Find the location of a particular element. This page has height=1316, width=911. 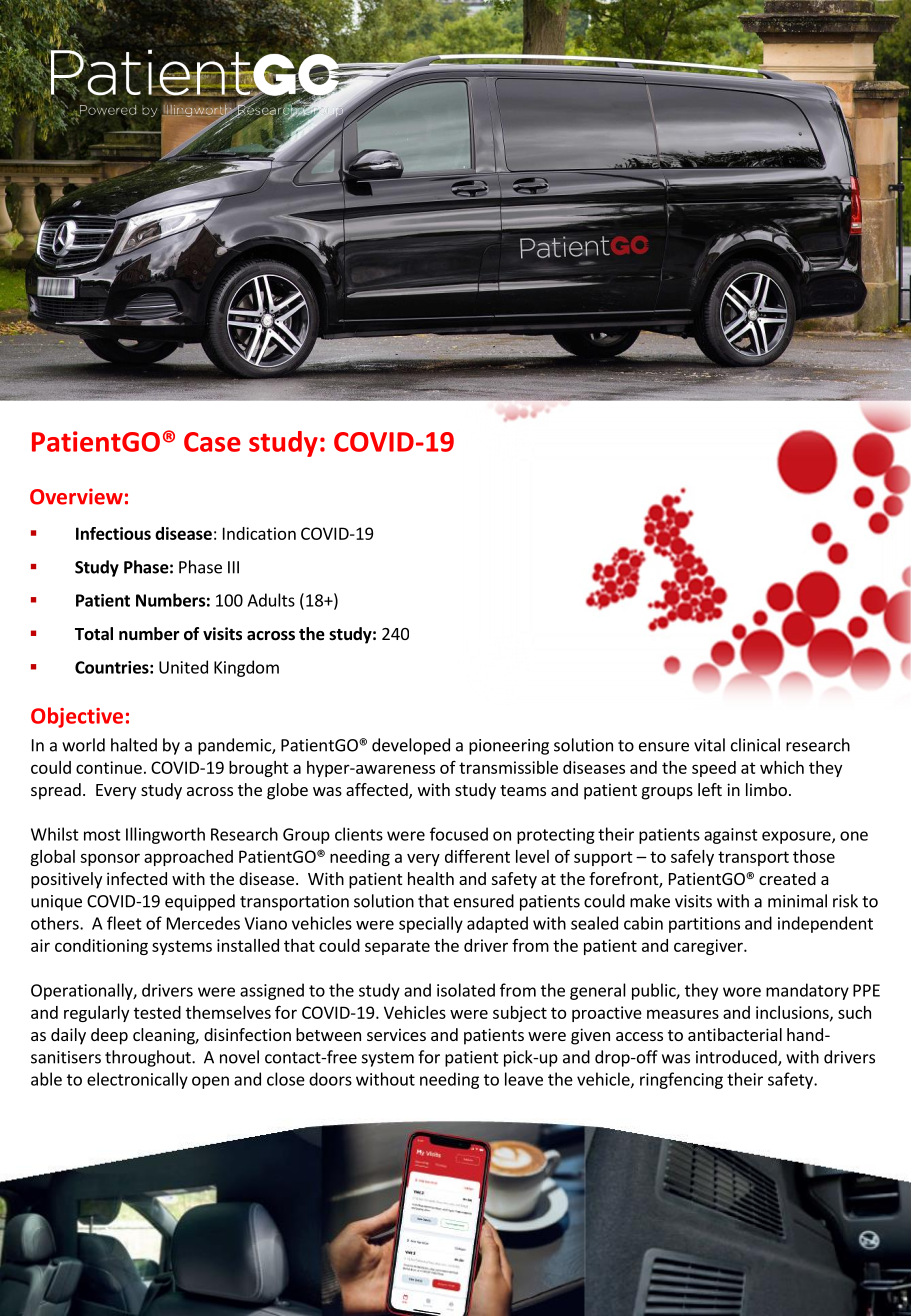

III is located at coordinates (233, 567).
